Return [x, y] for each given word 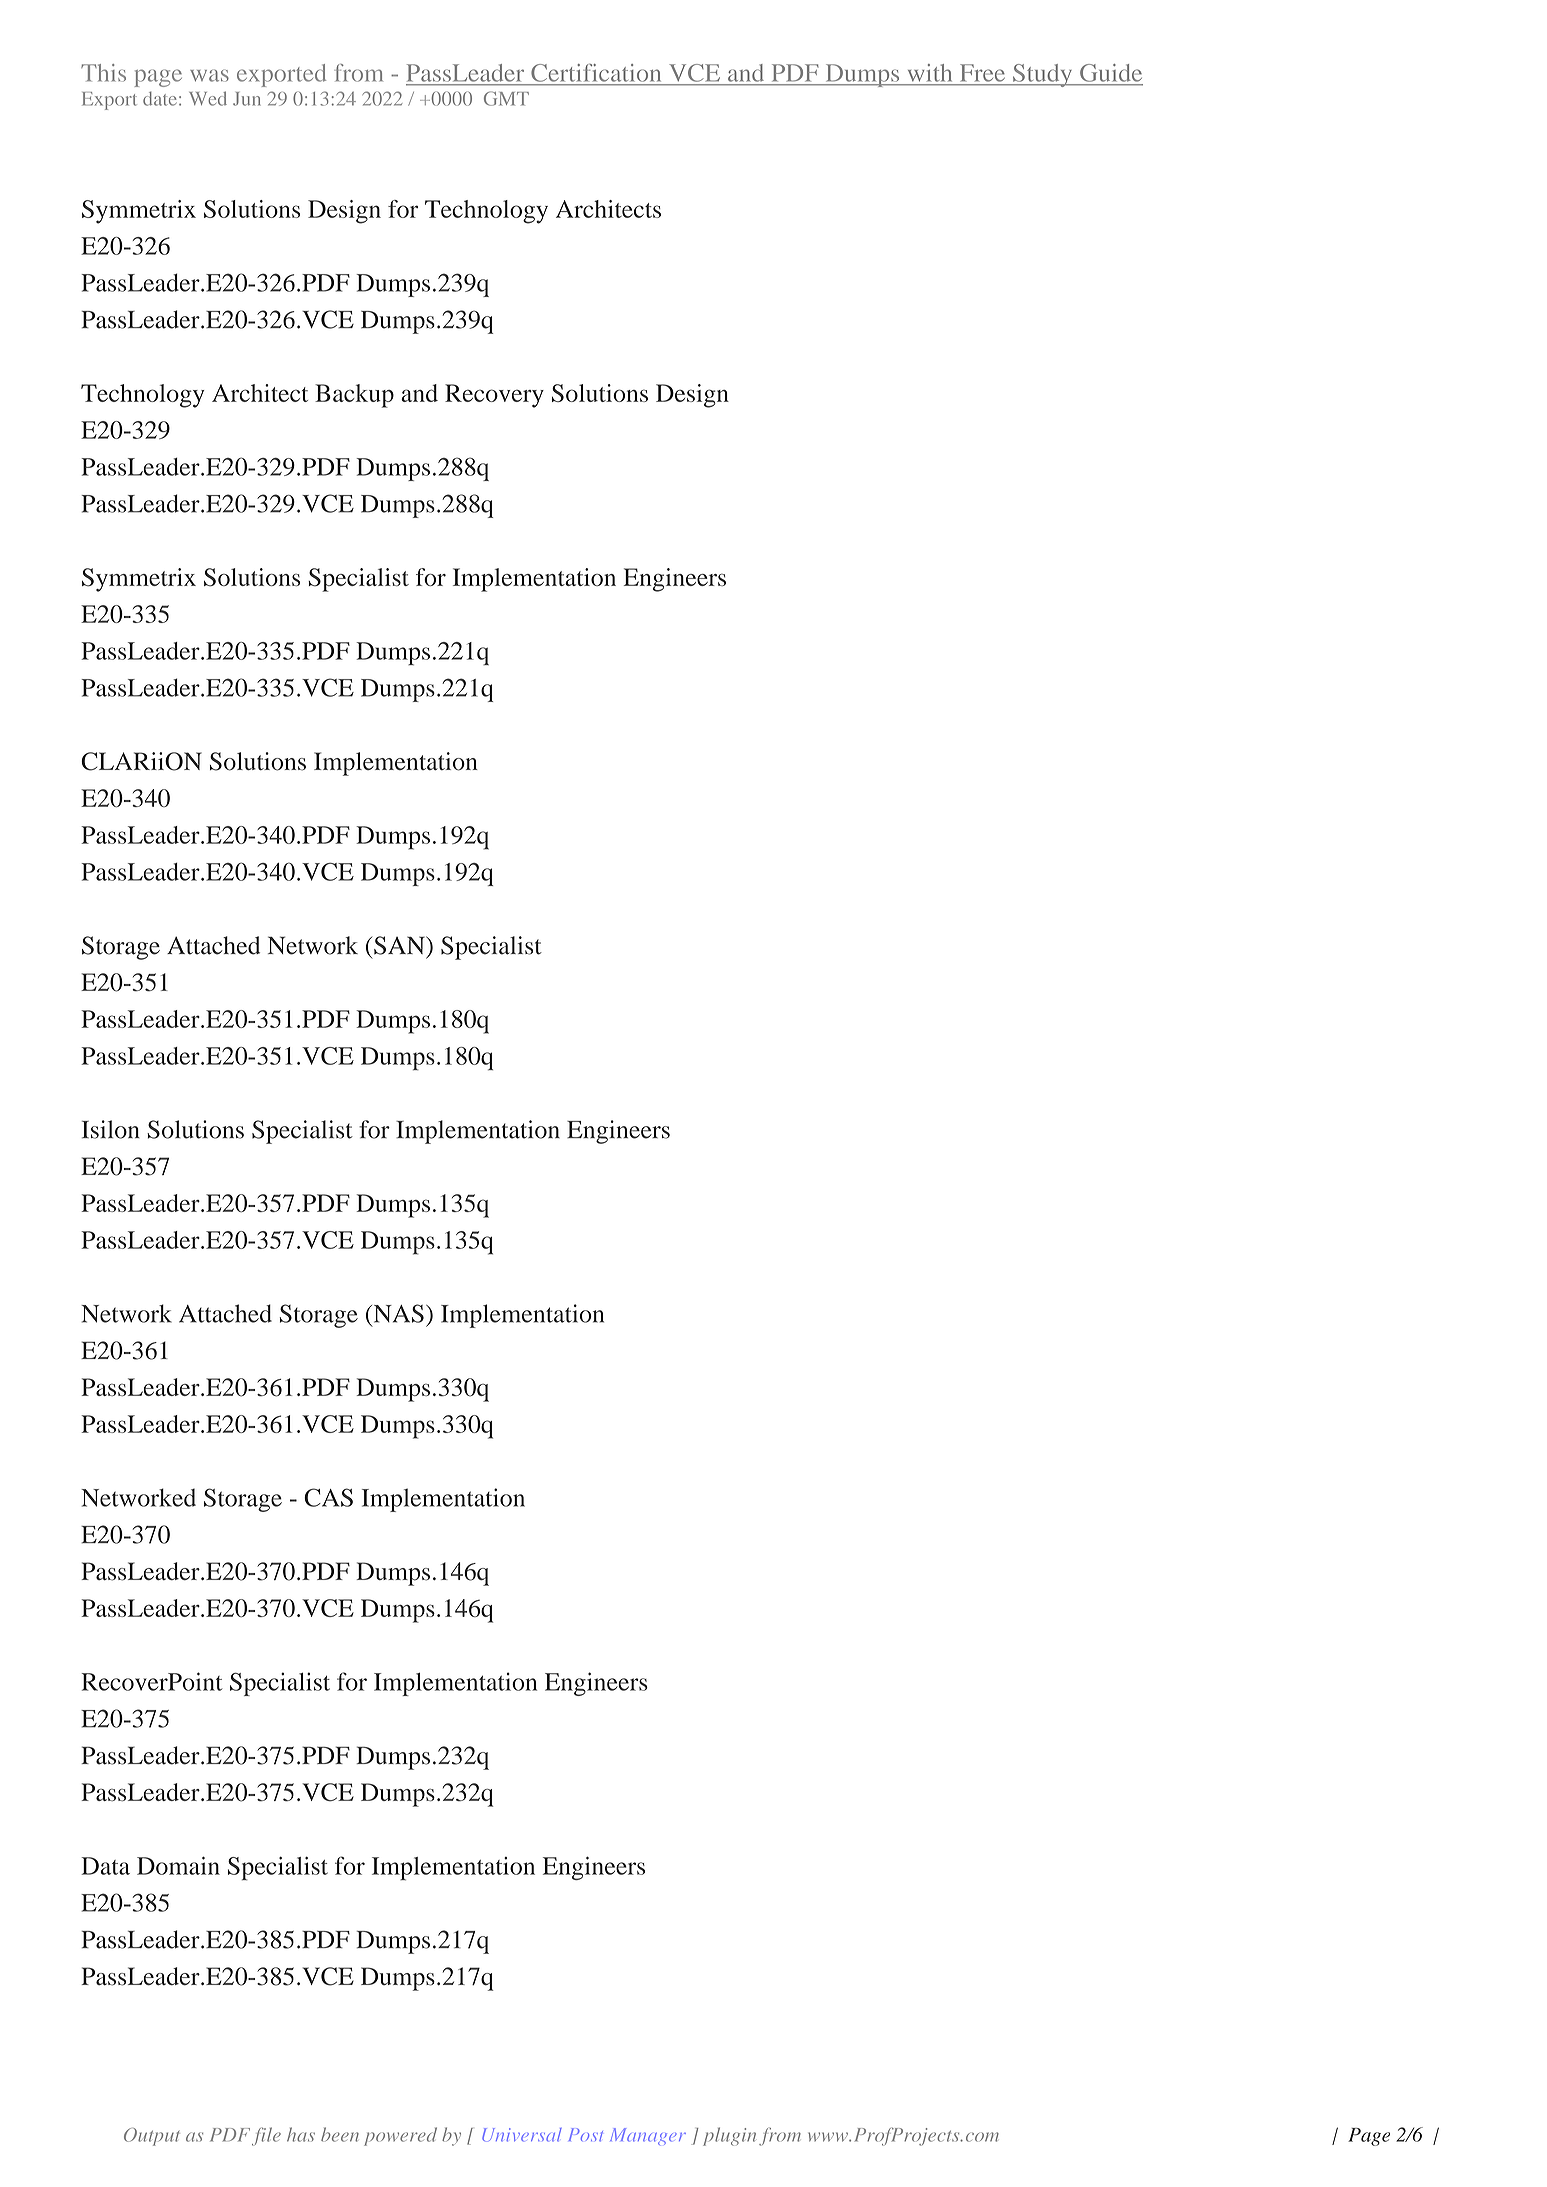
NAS [397, 1313]
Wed [208, 98]
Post [586, 2134]
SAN [400, 945]
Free [982, 72]
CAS [328, 1497]
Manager [648, 2136]
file [266, 2136]
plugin [729, 2136]
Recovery [494, 396]
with [929, 72]
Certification [596, 73]
